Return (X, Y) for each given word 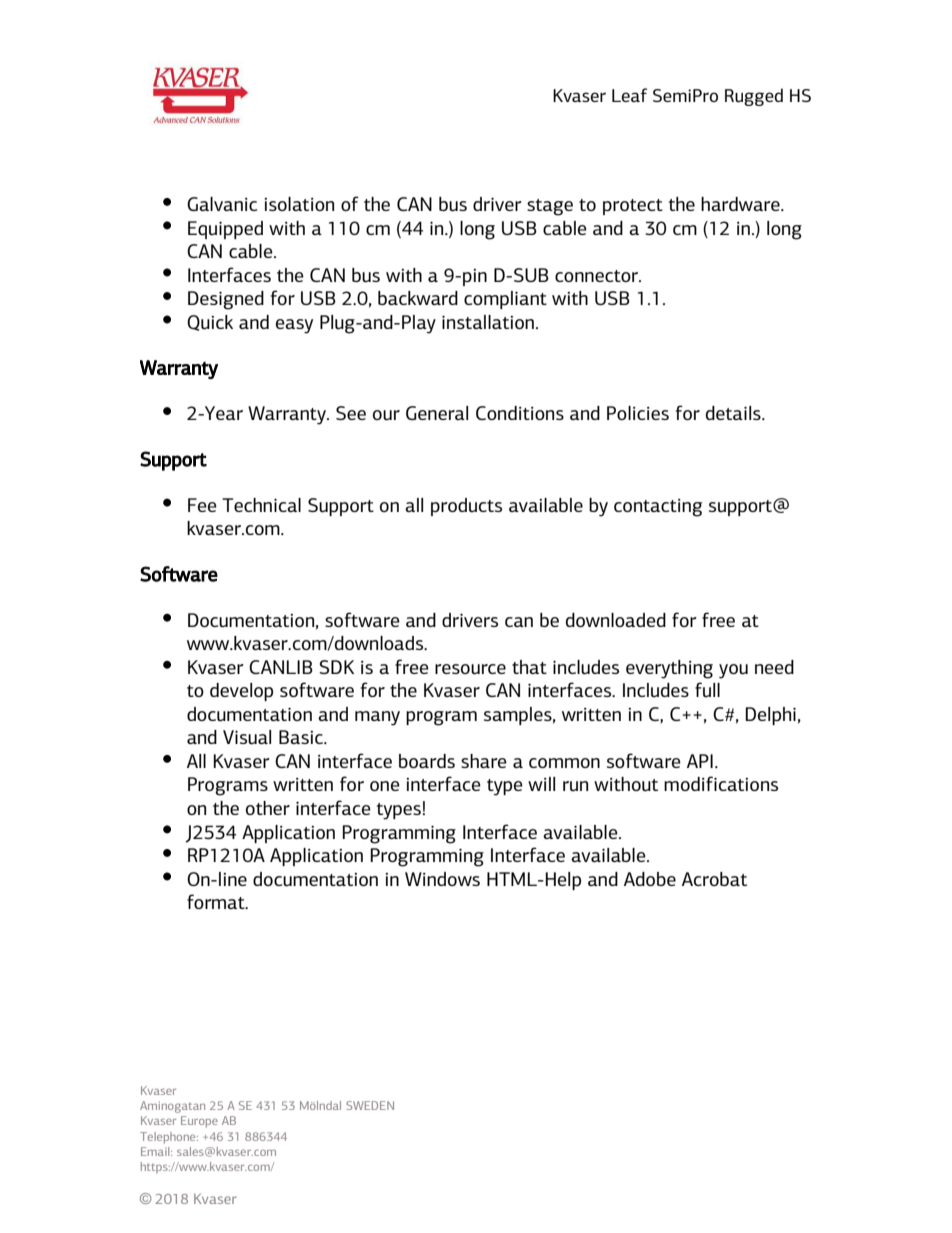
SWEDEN (370, 1105)
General (437, 413)
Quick (210, 323)
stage (550, 207)
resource (470, 669)
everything (669, 669)
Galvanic (222, 204)
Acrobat (714, 879)
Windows (442, 879)
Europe (199, 1122)
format (217, 901)
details (734, 413)
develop (241, 692)
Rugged (754, 97)
